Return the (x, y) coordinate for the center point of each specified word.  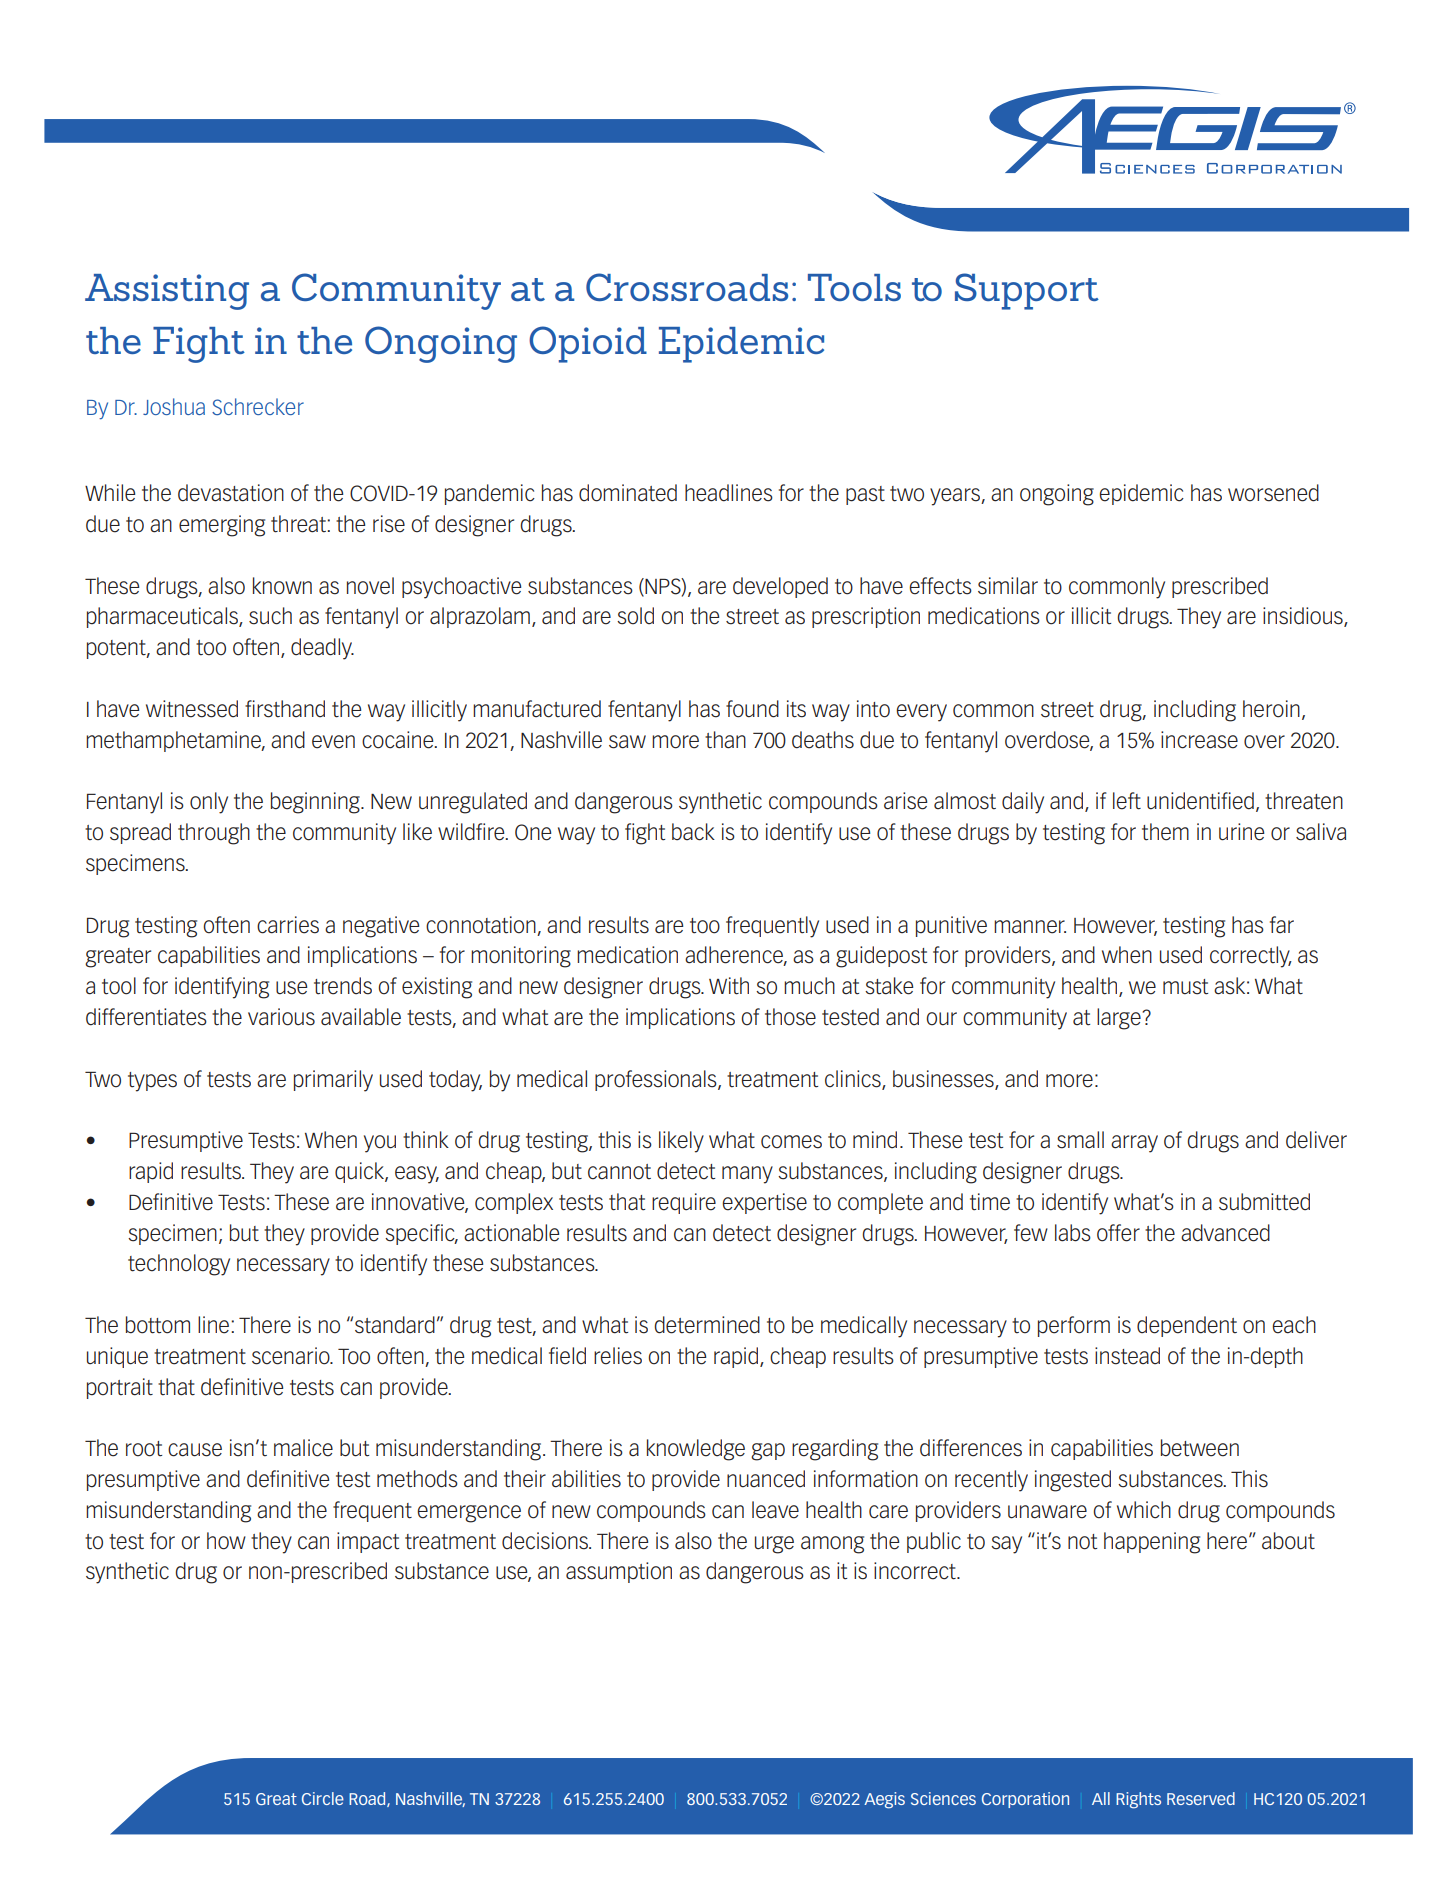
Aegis (884, 1800)
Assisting (167, 292)
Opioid (588, 344)
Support (1027, 291)
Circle (323, 1798)
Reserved (1201, 1798)
